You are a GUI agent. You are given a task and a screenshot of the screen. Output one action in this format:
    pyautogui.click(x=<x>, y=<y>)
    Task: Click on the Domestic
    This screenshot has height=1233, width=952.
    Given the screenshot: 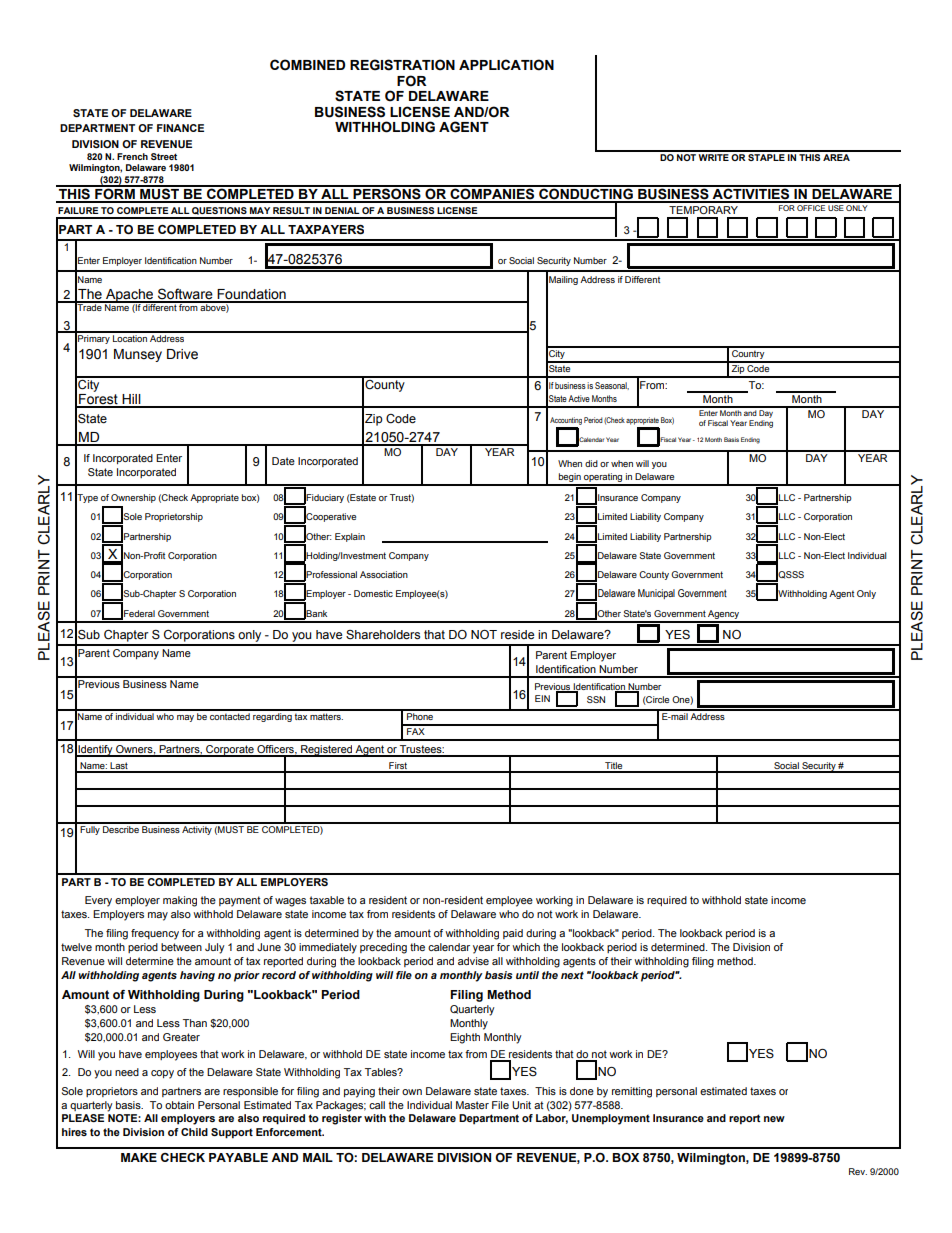 What is the action you would take?
    pyautogui.click(x=373, y=593)
